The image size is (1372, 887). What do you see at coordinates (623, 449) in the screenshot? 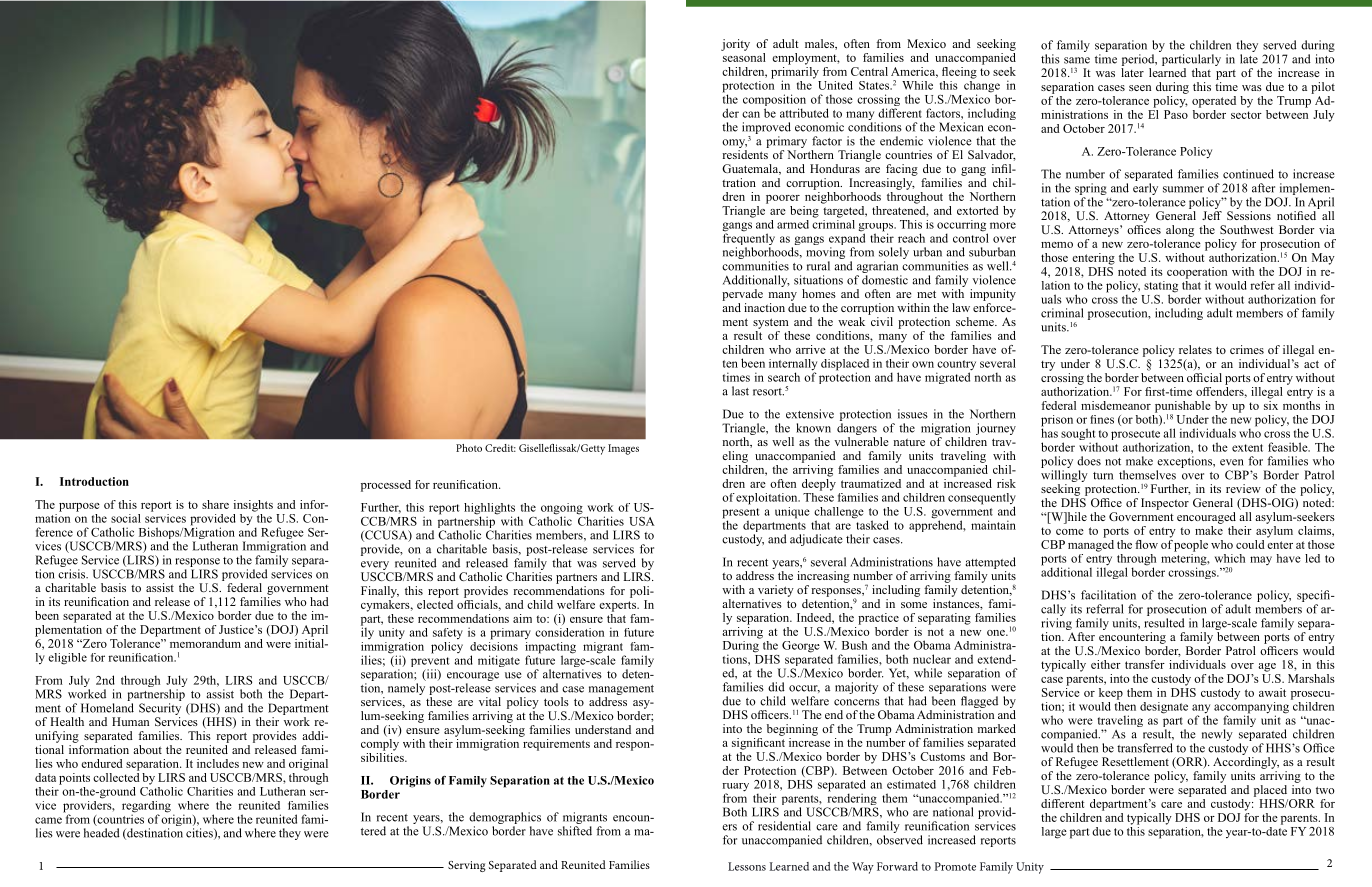
I see `Images` at bounding box center [623, 449].
